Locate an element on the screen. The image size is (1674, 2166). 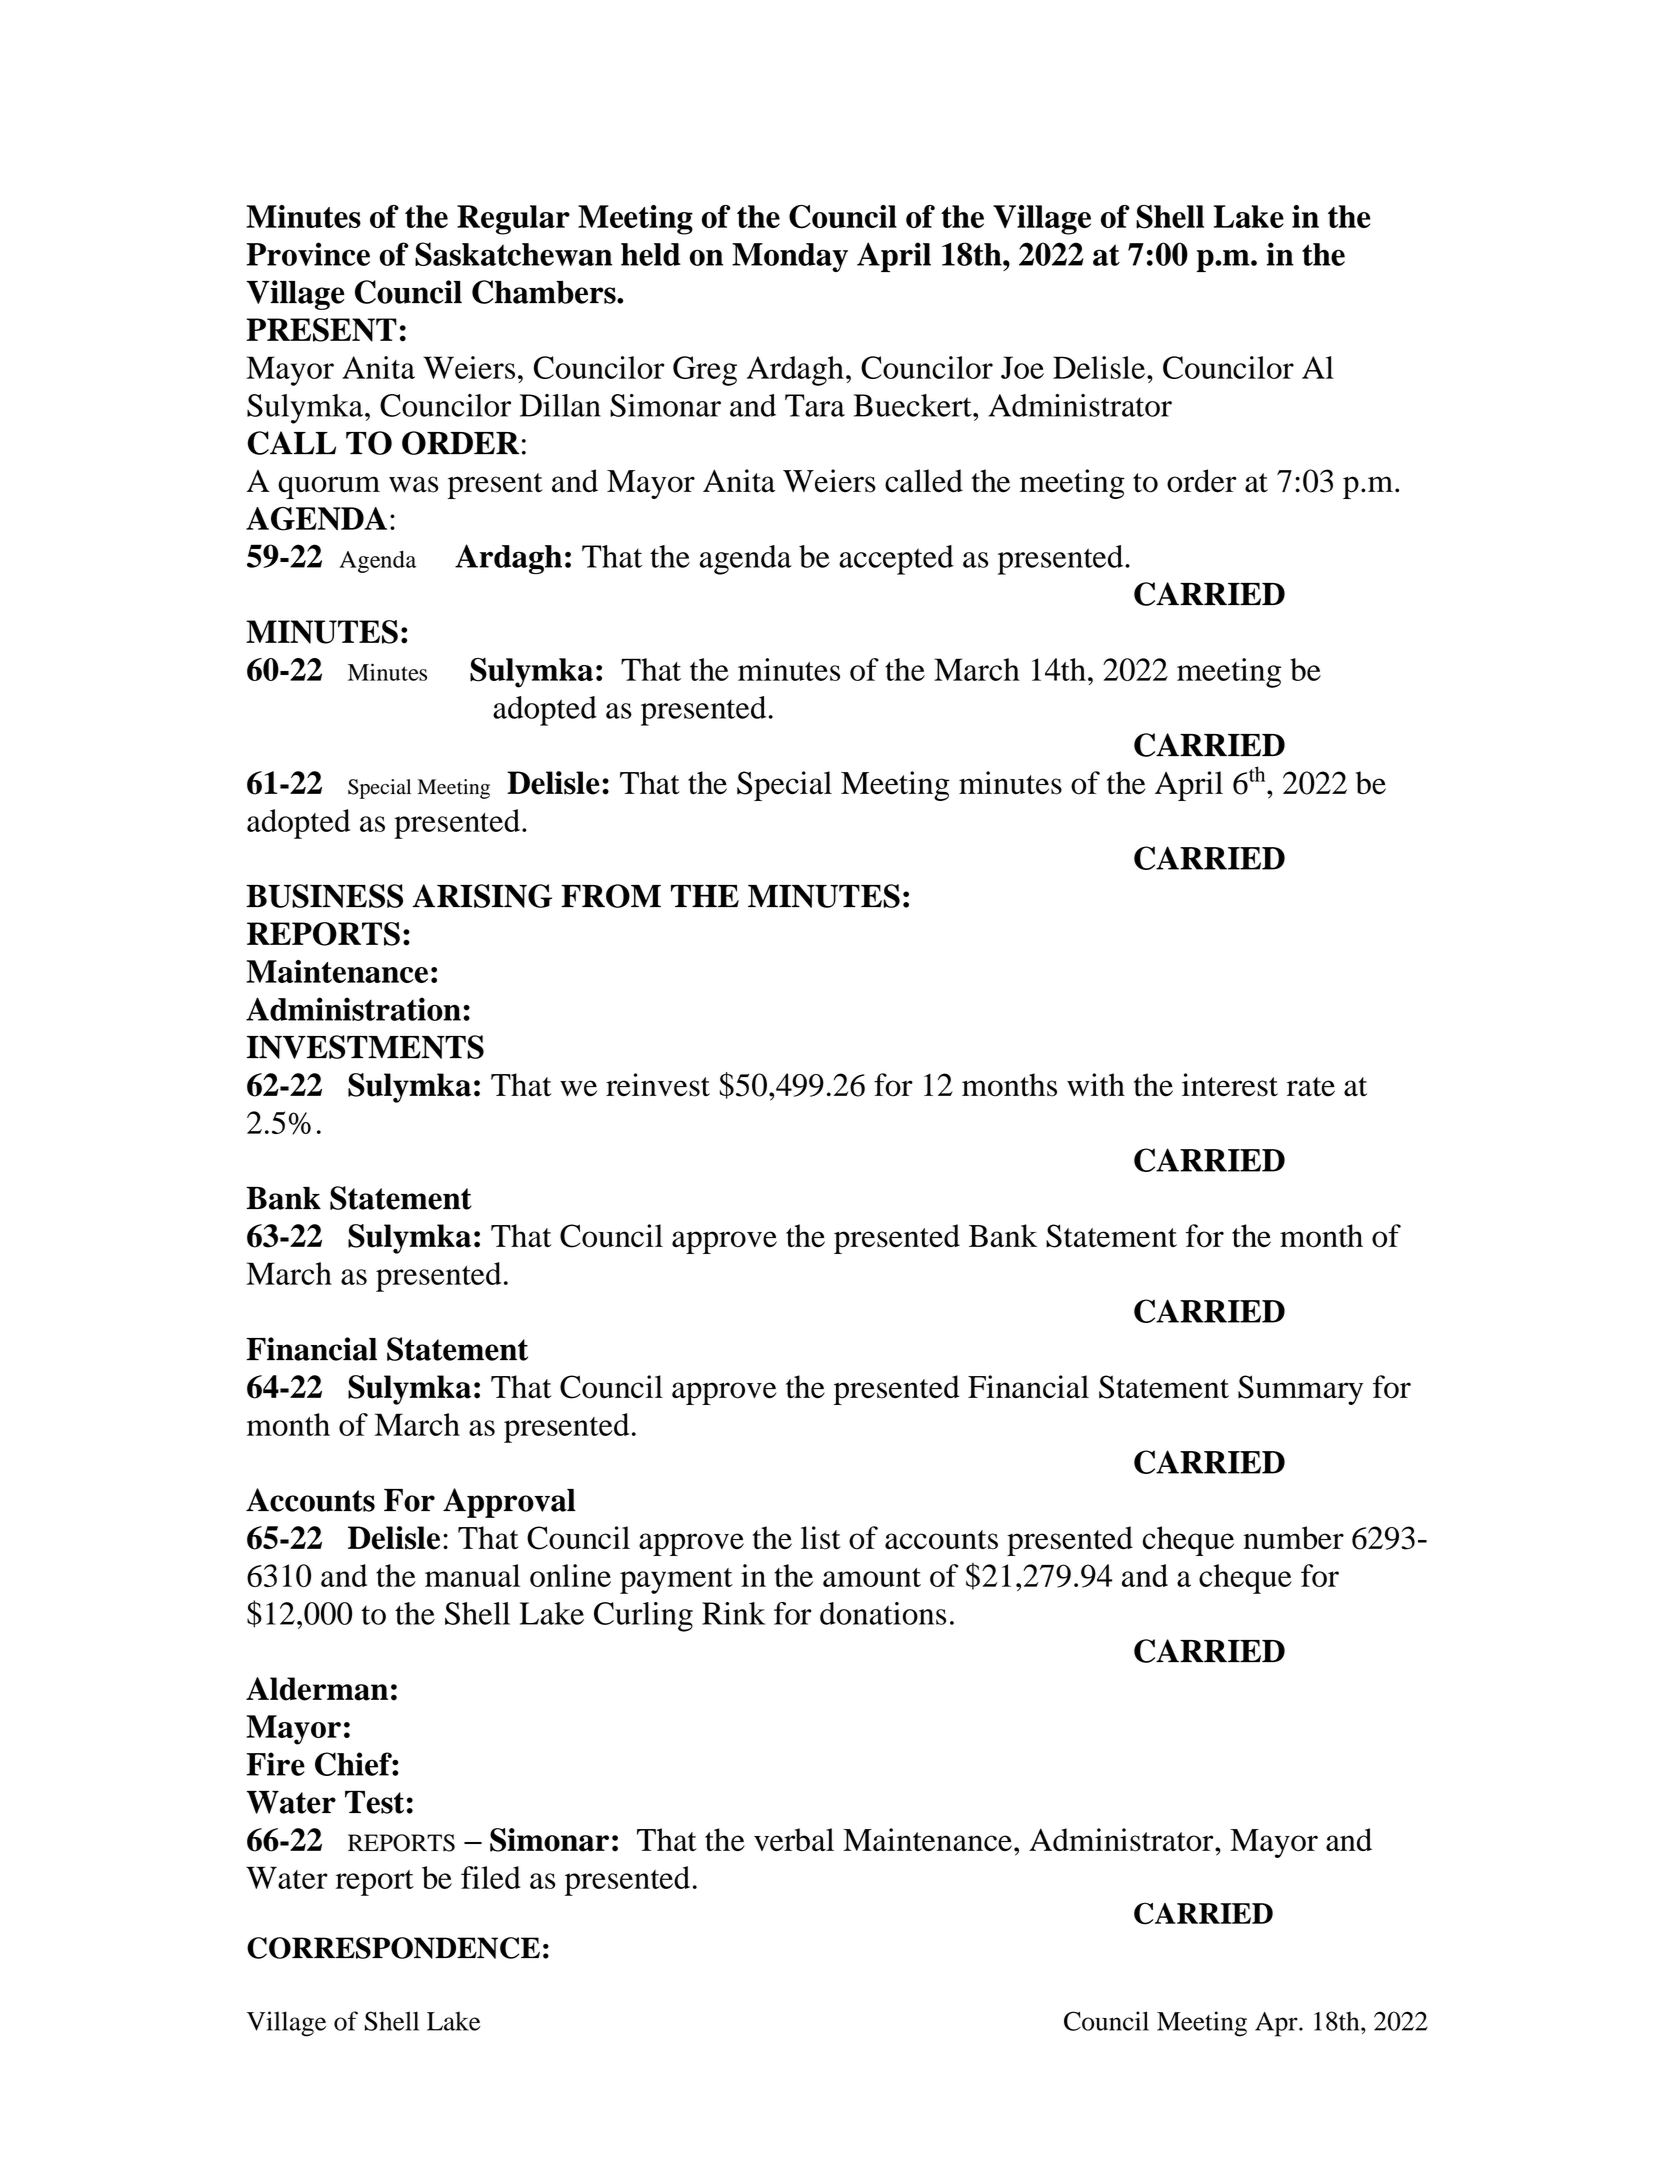
Province is located at coordinates (308, 254).
